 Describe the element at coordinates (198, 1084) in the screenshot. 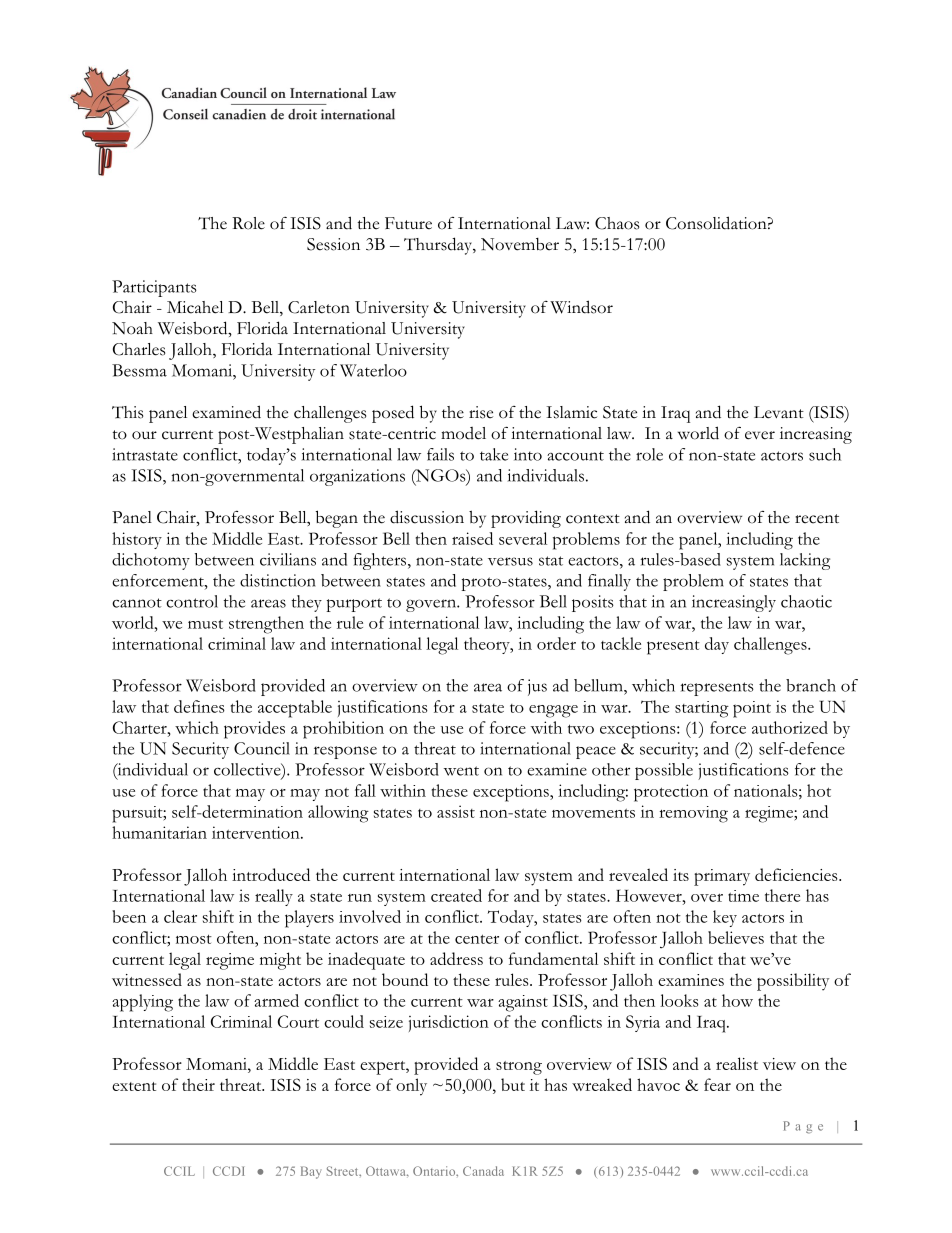

I see `their` at that location.
